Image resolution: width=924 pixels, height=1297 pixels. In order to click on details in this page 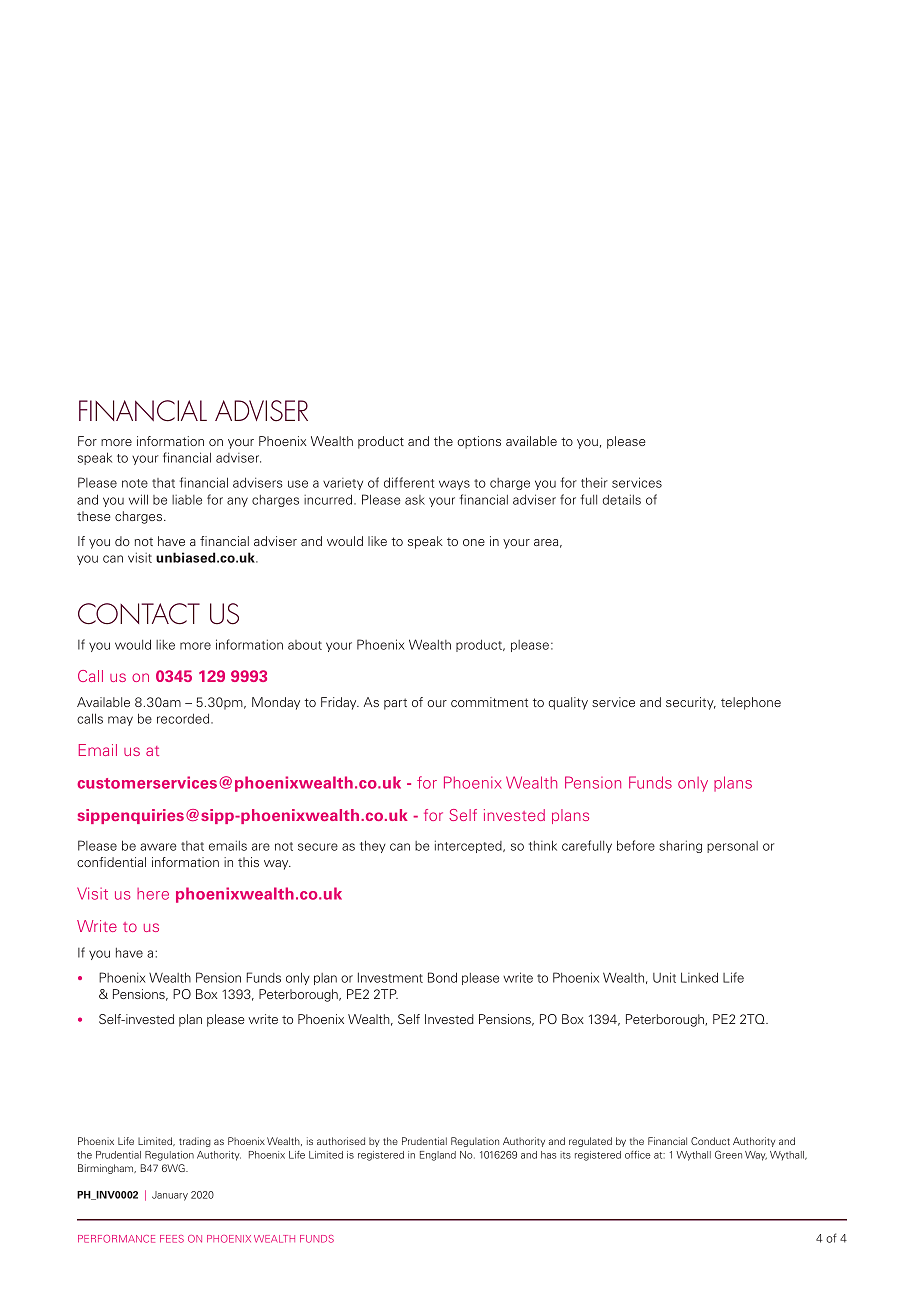, I will do `click(622, 499)`.
